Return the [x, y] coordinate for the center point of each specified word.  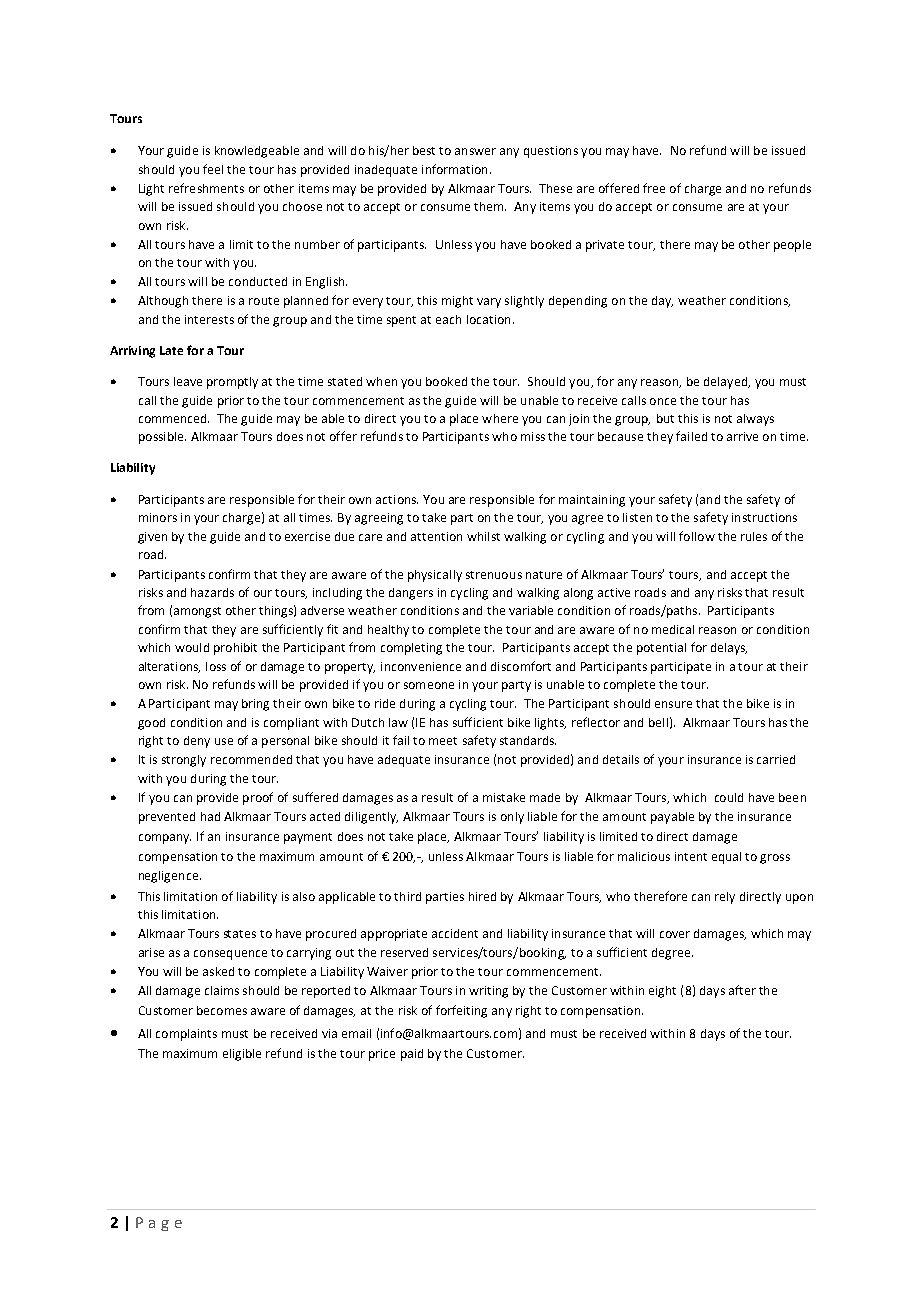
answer [475, 151]
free [654, 188]
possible [162, 438]
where [500, 418]
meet [443, 741]
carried [776, 759]
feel [213, 169]
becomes [222, 1010]
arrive [742, 436]
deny [197, 742]
